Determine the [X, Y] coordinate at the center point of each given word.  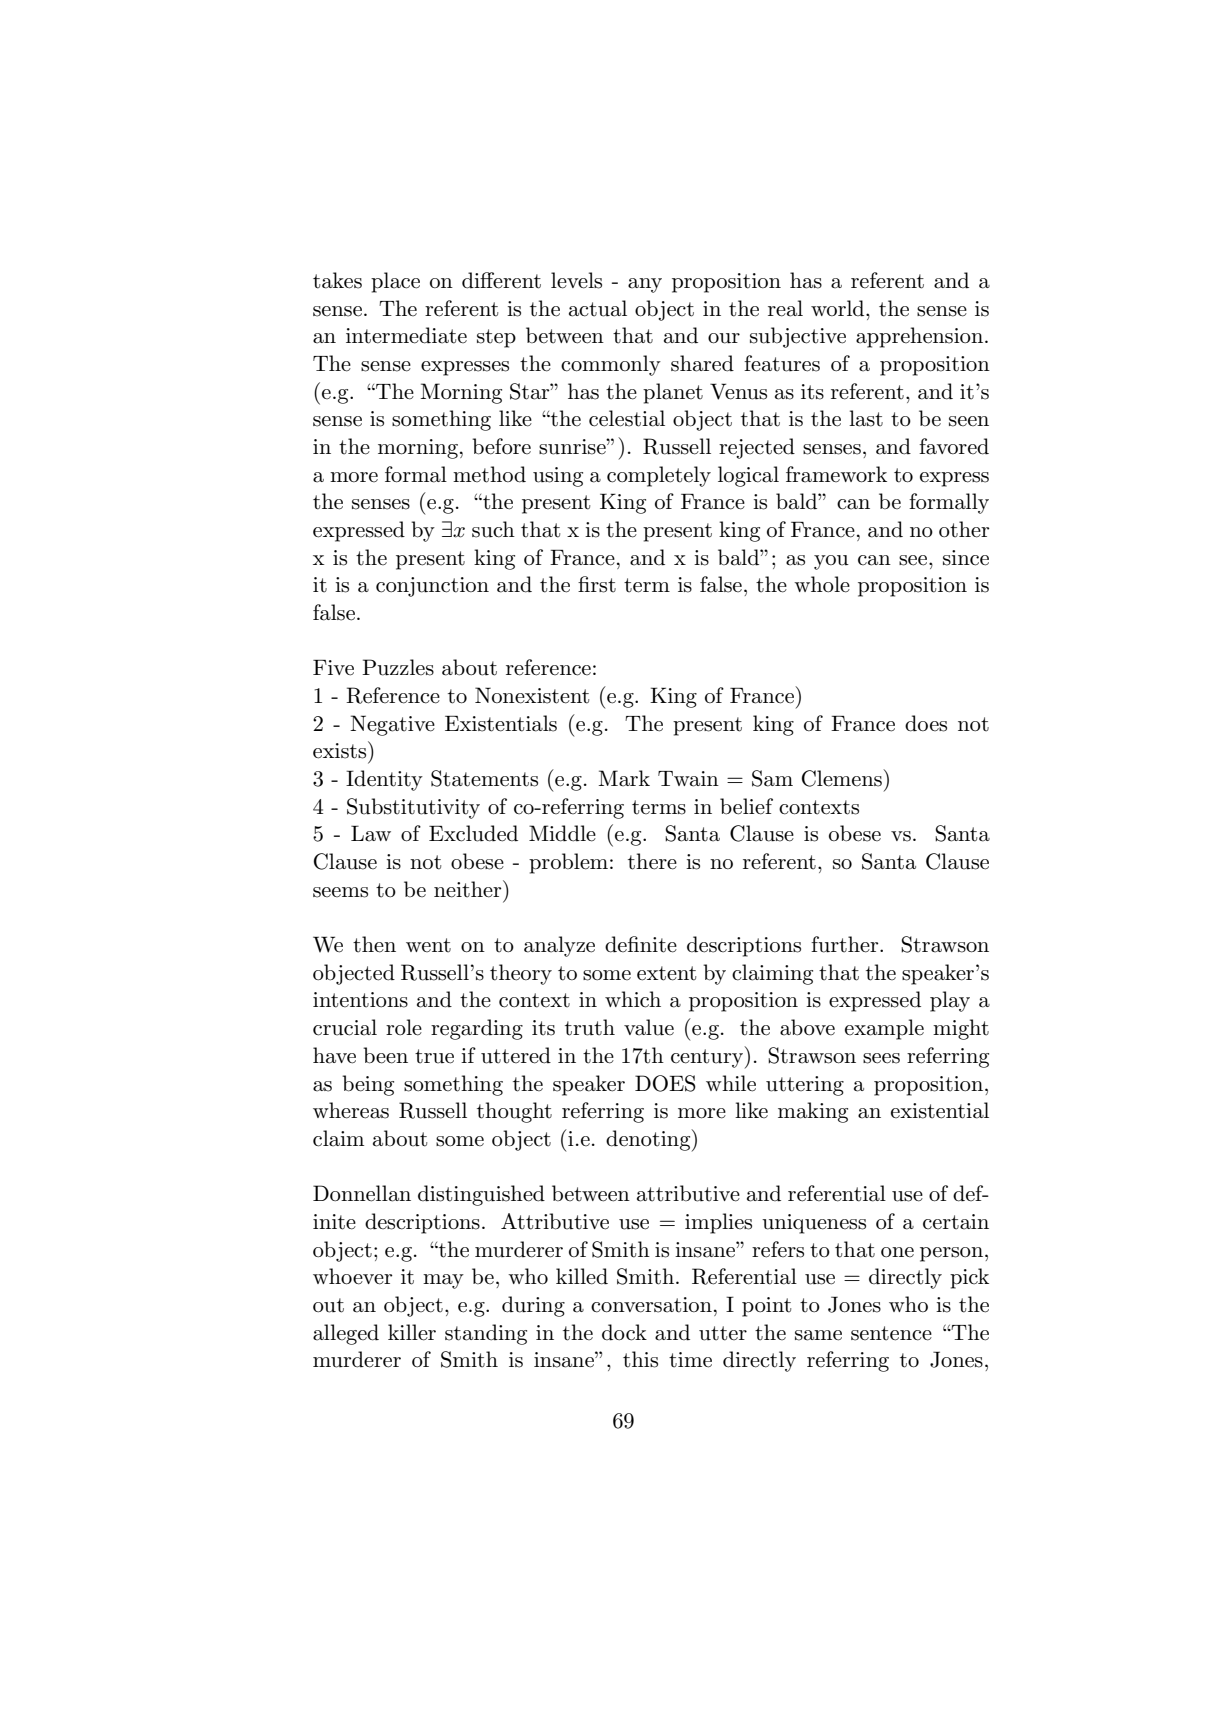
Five [333, 668]
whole [822, 584]
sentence [891, 1333]
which [633, 999]
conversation [651, 1305]
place [395, 282]
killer [412, 1332]
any [645, 285]
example [884, 1029]
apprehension [919, 337]
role [404, 1027]
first [597, 584]
